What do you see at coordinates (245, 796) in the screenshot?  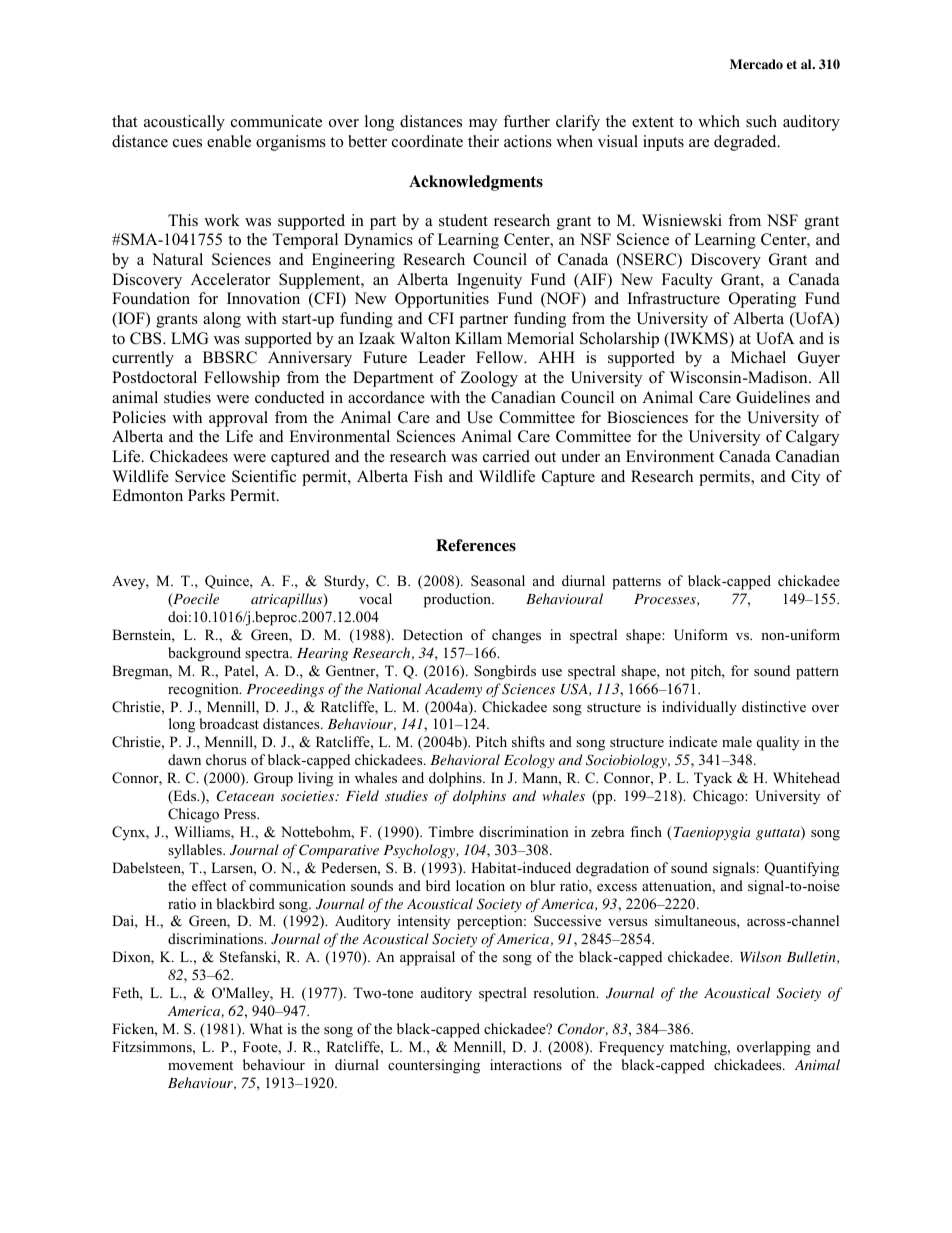 I see `Cetacean` at bounding box center [245, 796].
